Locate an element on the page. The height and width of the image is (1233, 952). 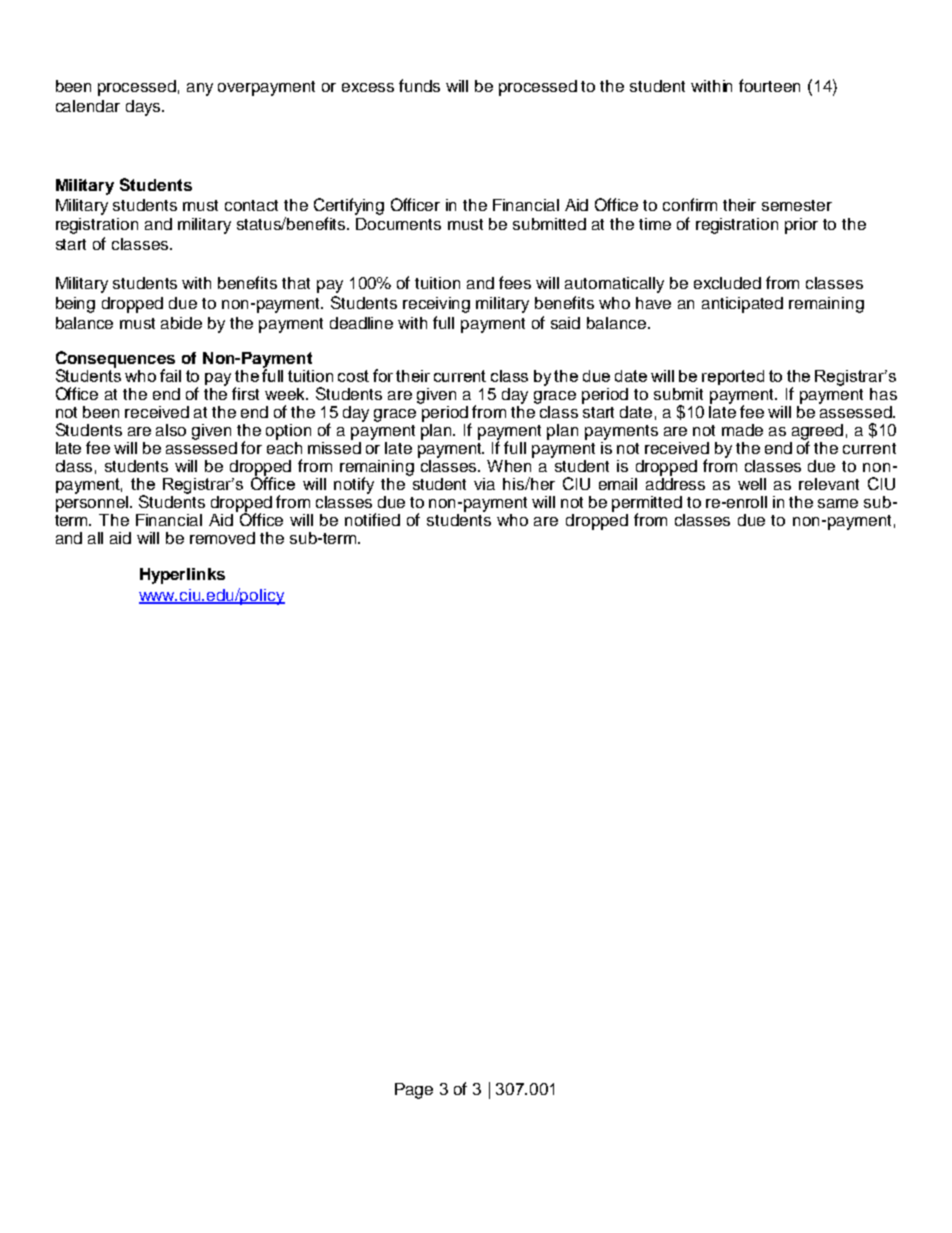
funds is located at coordinates (419, 85).
